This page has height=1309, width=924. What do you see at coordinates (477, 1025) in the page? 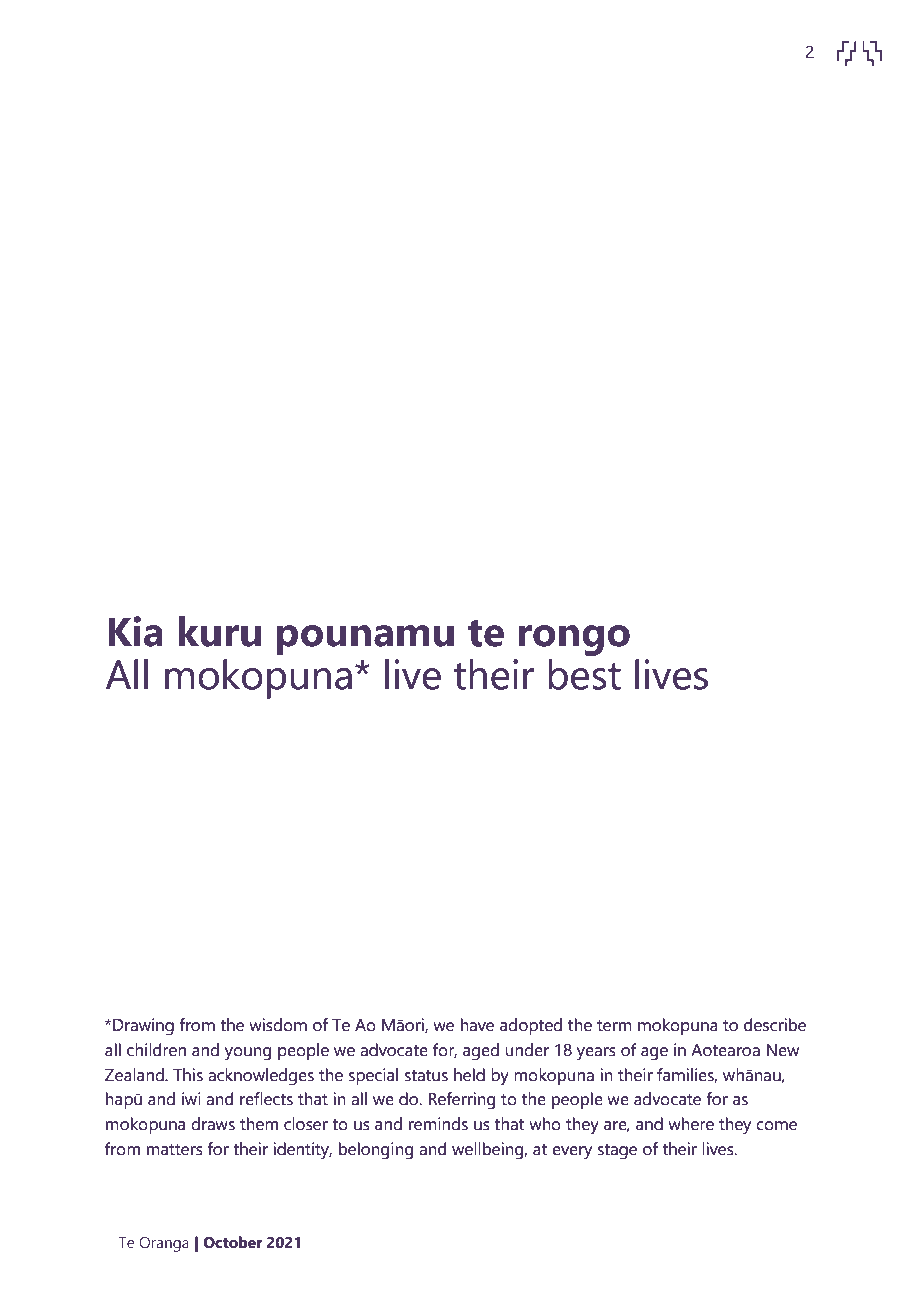
I see `have` at bounding box center [477, 1025].
